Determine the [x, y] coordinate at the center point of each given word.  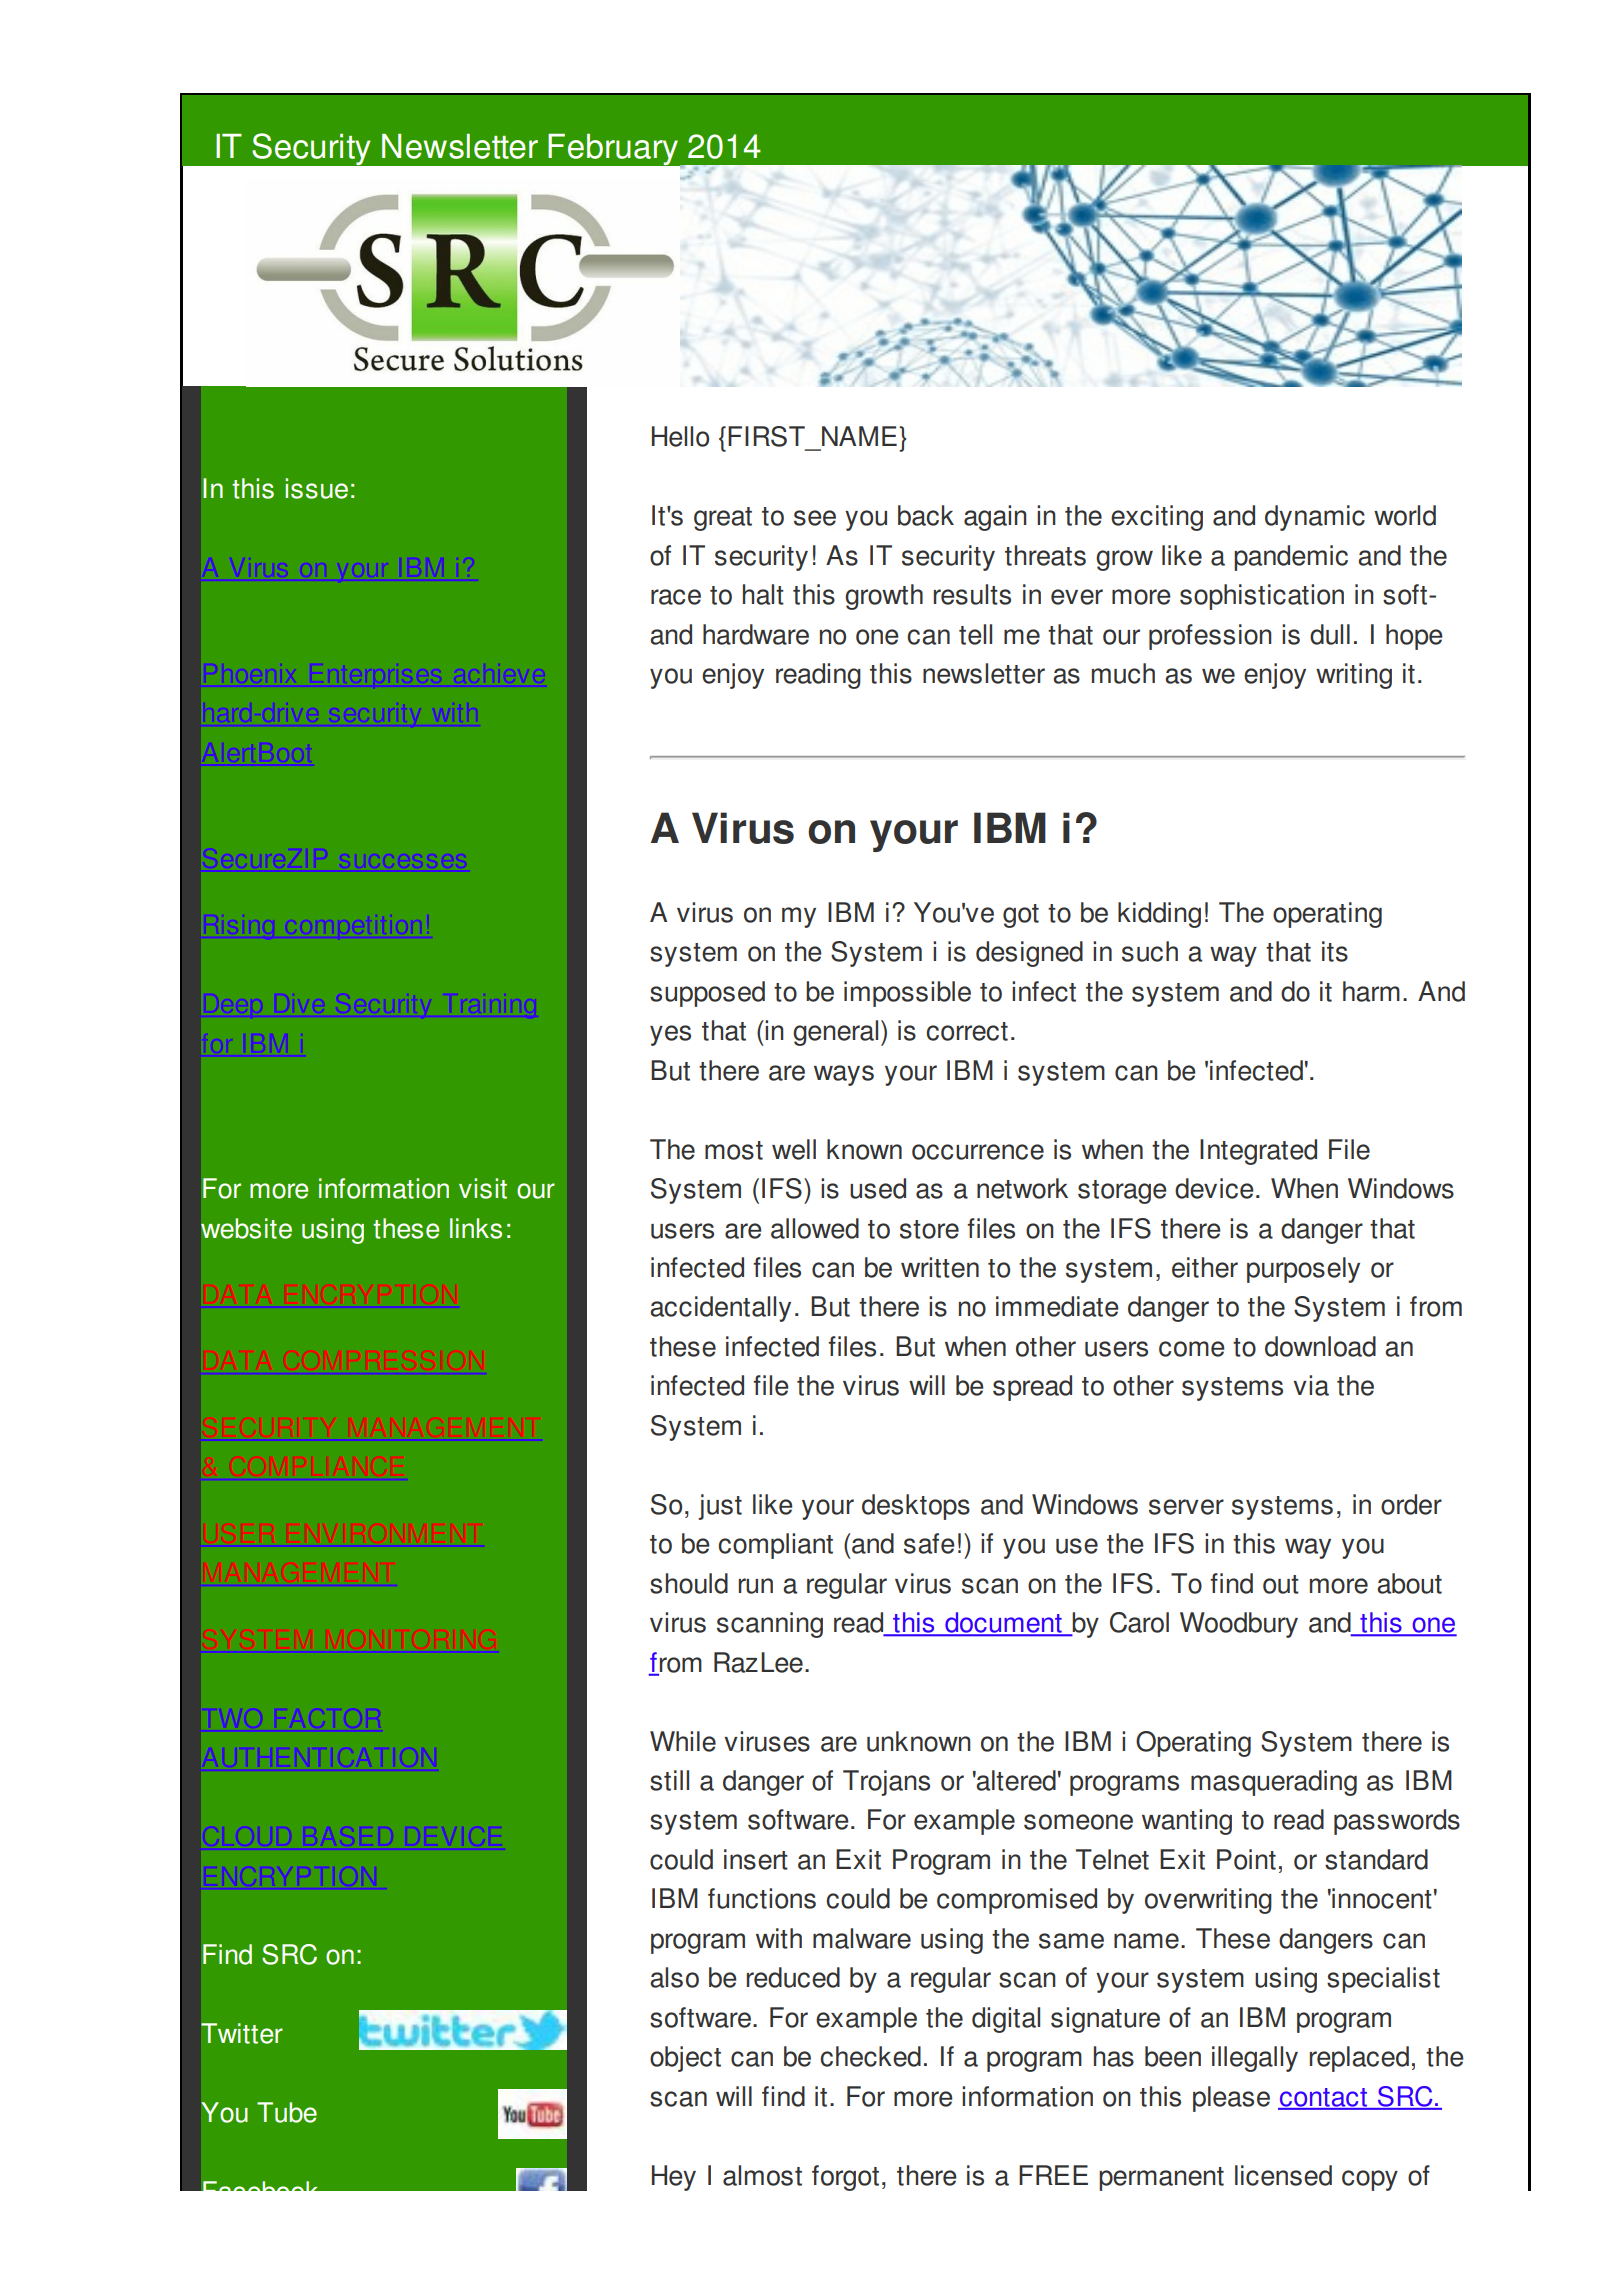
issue [316, 488]
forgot [845, 2178]
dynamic [1315, 518]
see [815, 518]
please [1231, 2099]
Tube [287, 2112]
